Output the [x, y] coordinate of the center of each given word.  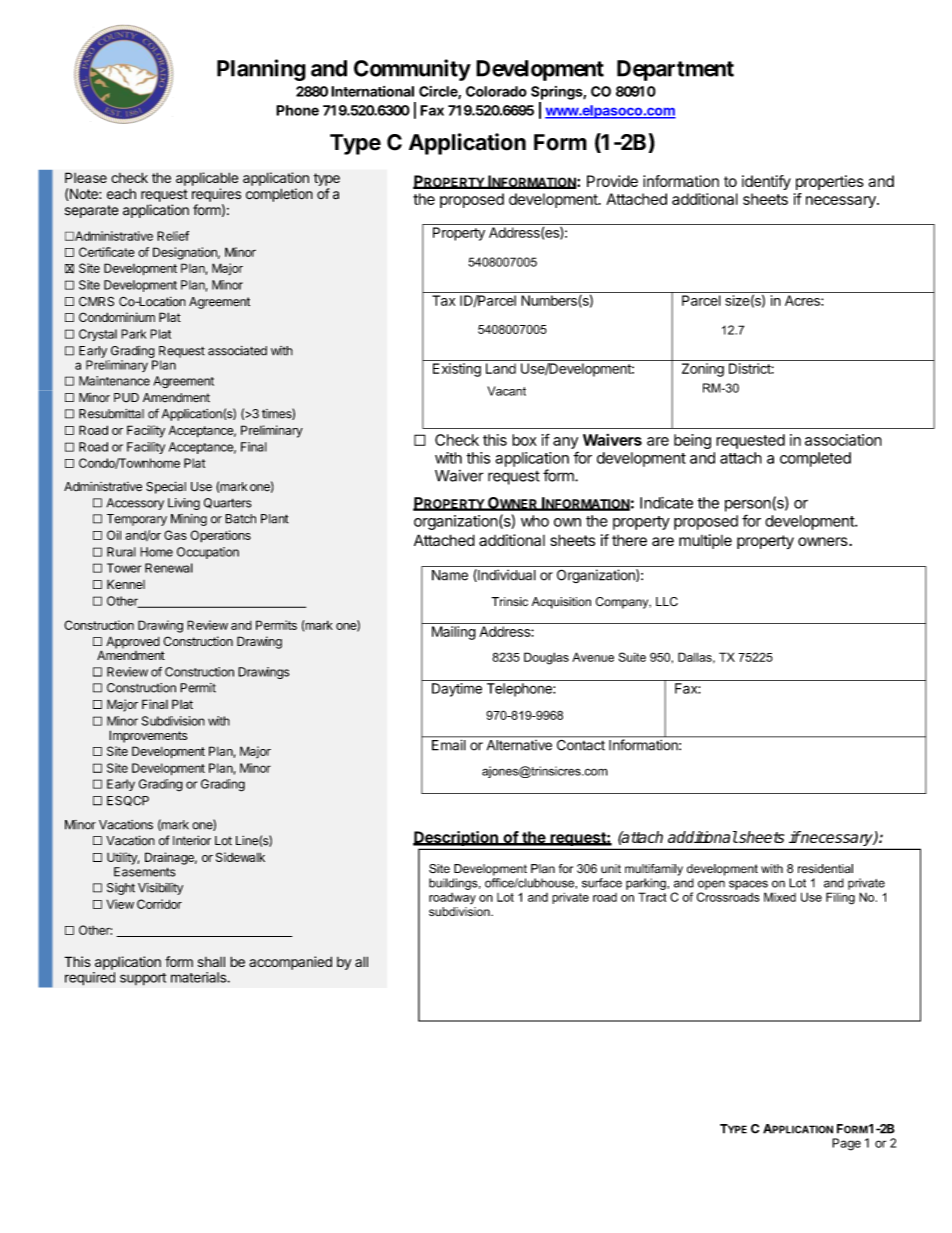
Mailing [454, 633]
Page [846, 1144]
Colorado [496, 91]
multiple [705, 541]
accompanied [290, 963]
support [143, 979]
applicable [207, 179]
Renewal [169, 568]
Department [675, 70]
